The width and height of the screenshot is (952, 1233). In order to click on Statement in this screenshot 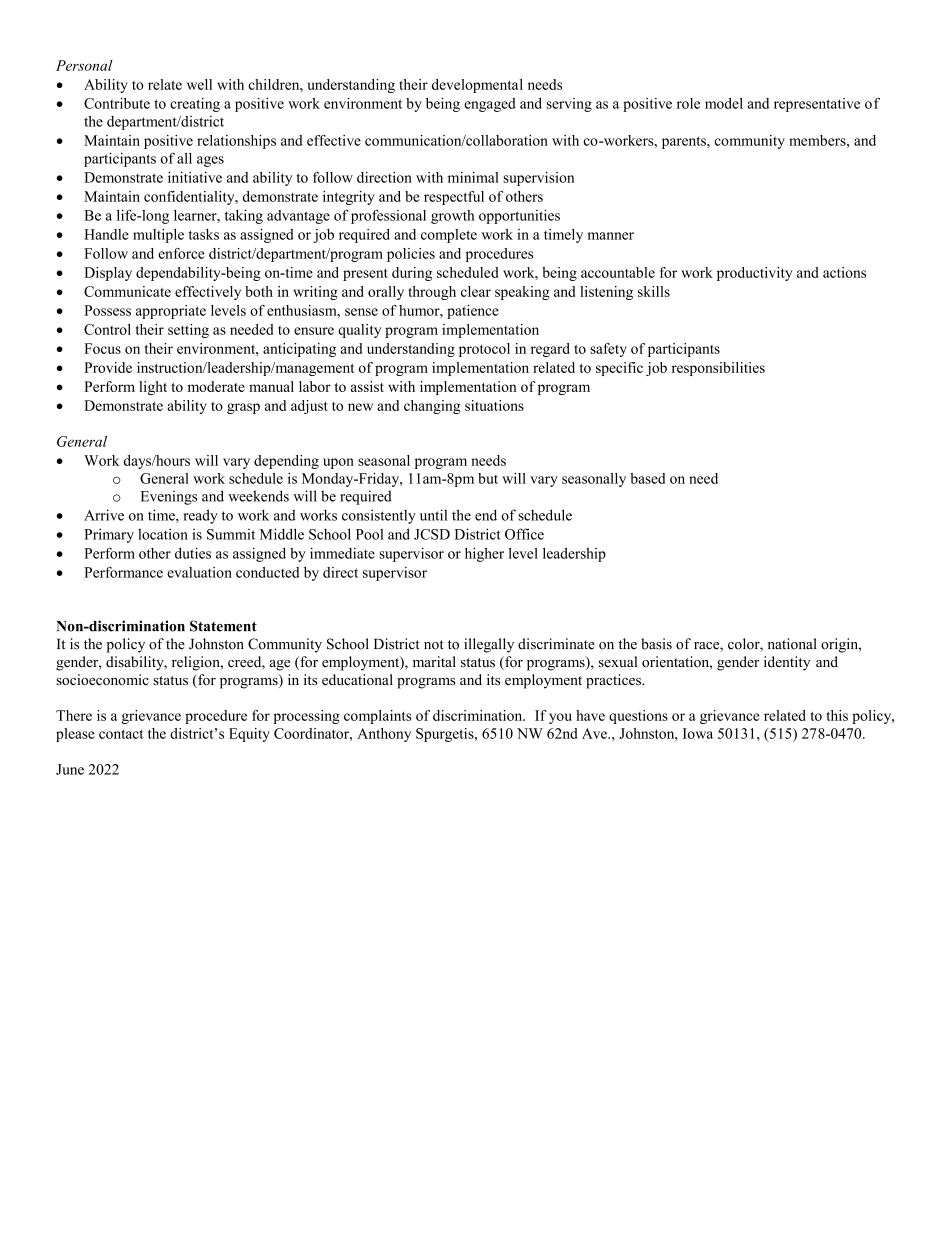, I will do `click(223, 626)`.
